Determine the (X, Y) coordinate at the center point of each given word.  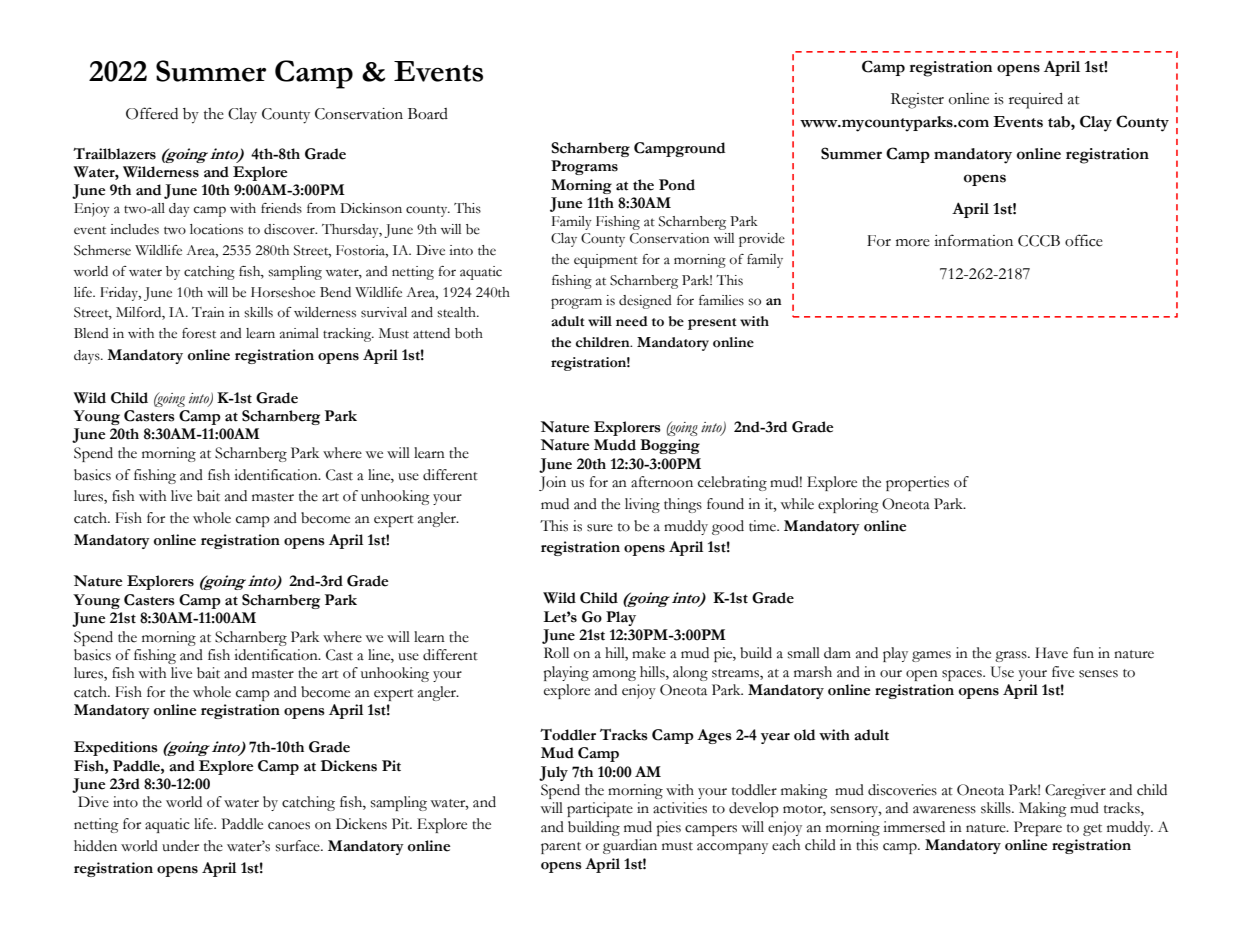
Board (428, 114)
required (1036, 101)
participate (600, 809)
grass (1012, 656)
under (180, 846)
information (973, 240)
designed (645, 302)
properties (917, 483)
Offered (152, 113)
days (88, 357)
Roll (556, 653)
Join (552, 483)
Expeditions (116, 748)
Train (208, 312)
